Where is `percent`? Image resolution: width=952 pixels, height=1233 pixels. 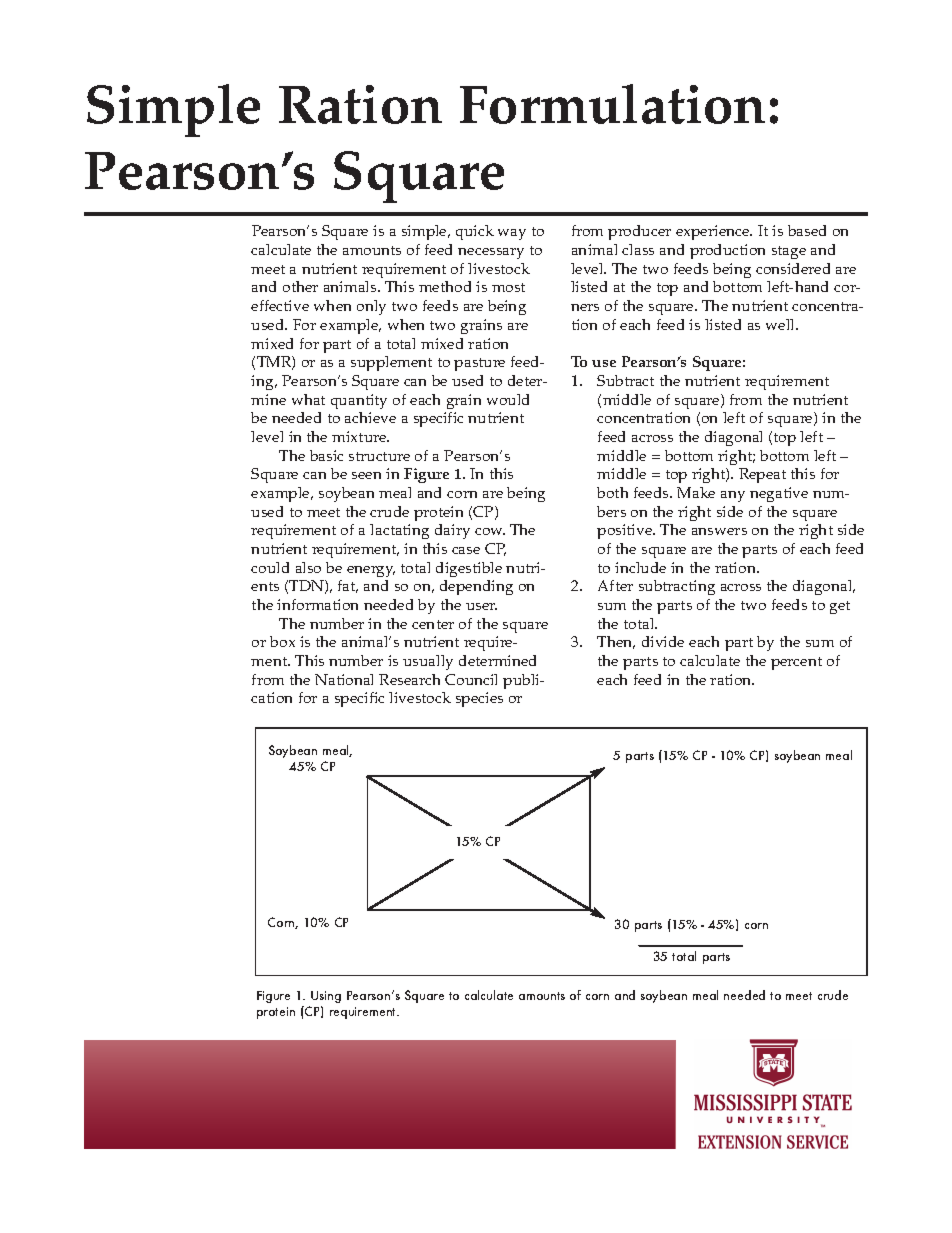
percent is located at coordinates (796, 663).
